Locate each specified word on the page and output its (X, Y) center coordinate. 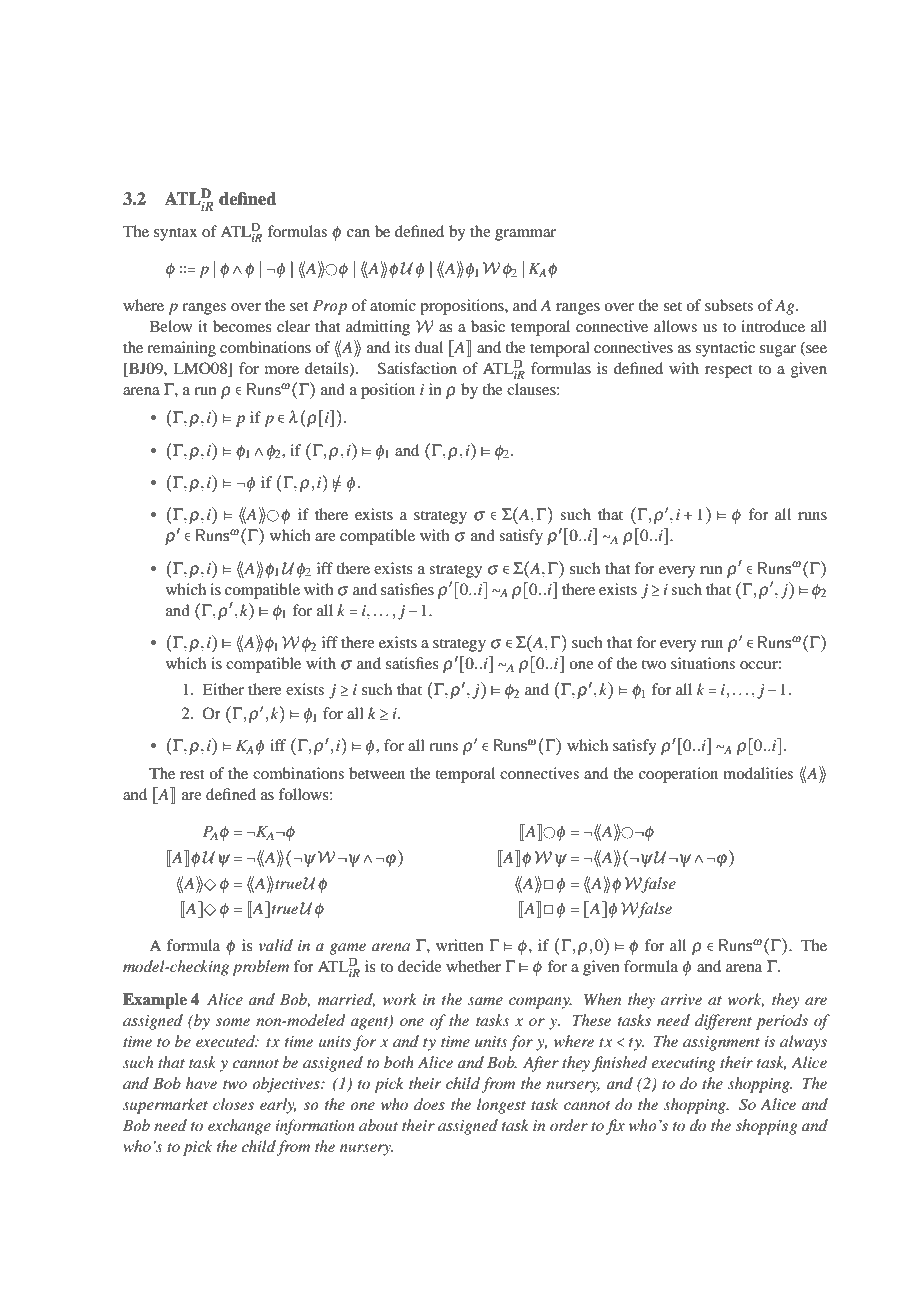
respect (729, 371)
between (377, 773)
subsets (729, 305)
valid (276, 945)
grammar (525, 235)
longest (501, 1106)
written (460, 945)
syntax (176, 234)
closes (233, 1104)
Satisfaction (417, 368)
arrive (681, 999)
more (282, 370)
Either (223, 689)
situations (703, 663)
